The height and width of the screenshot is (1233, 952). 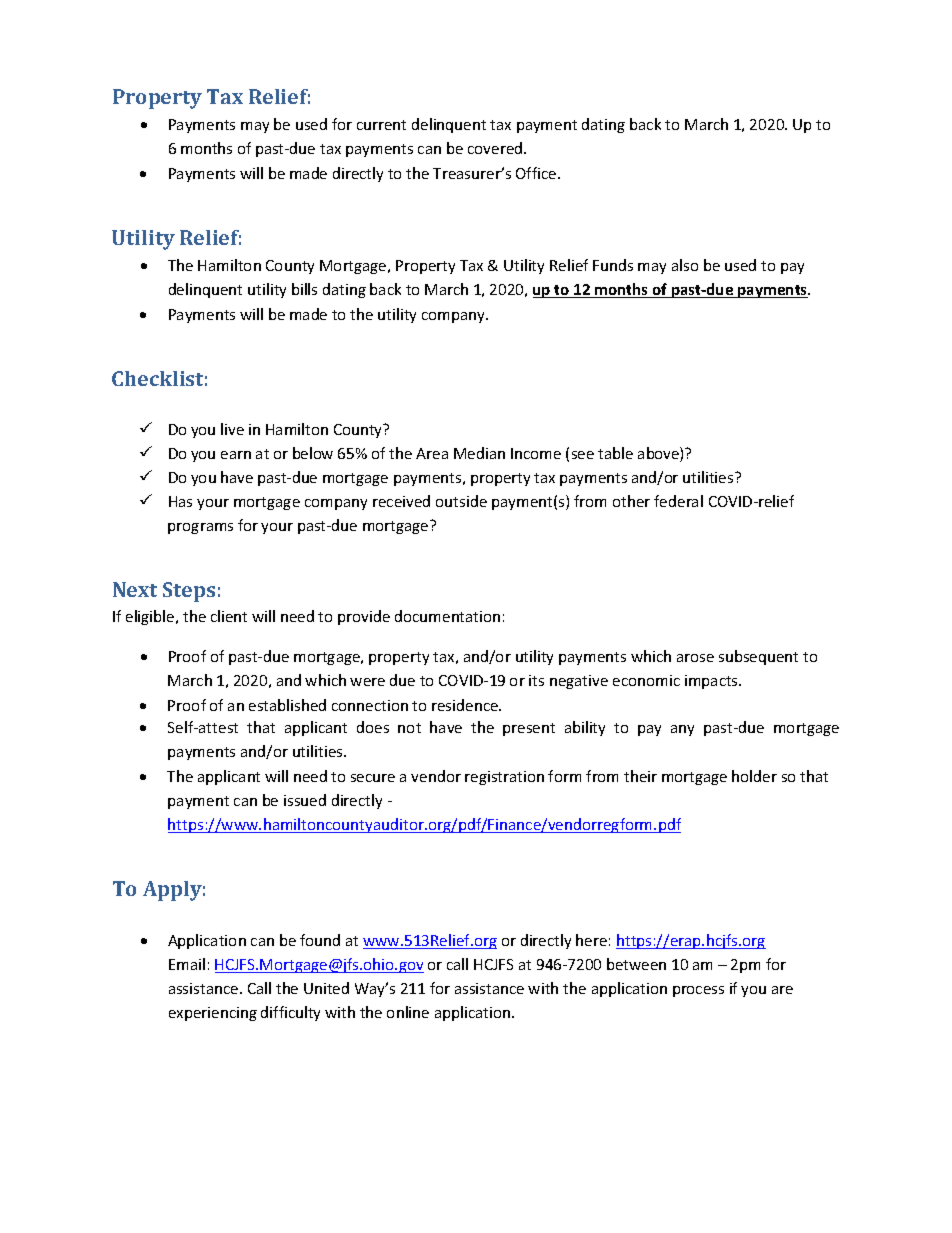 I want to click on covered, so click(x=496, y=148).
